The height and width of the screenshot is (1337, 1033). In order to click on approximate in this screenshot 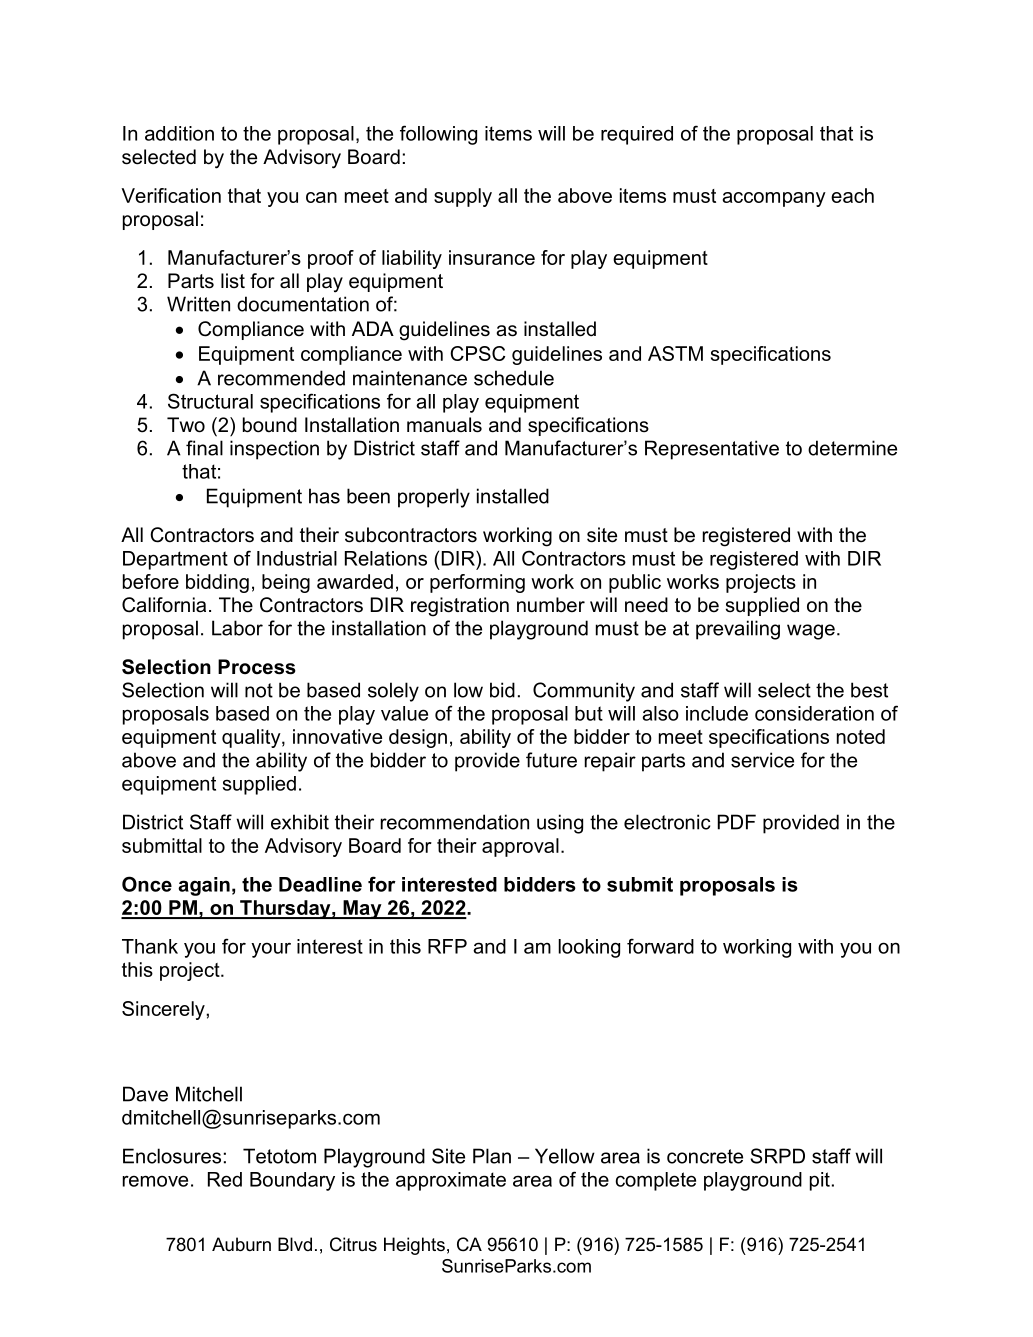, I will do `click(451, 1181)`.
